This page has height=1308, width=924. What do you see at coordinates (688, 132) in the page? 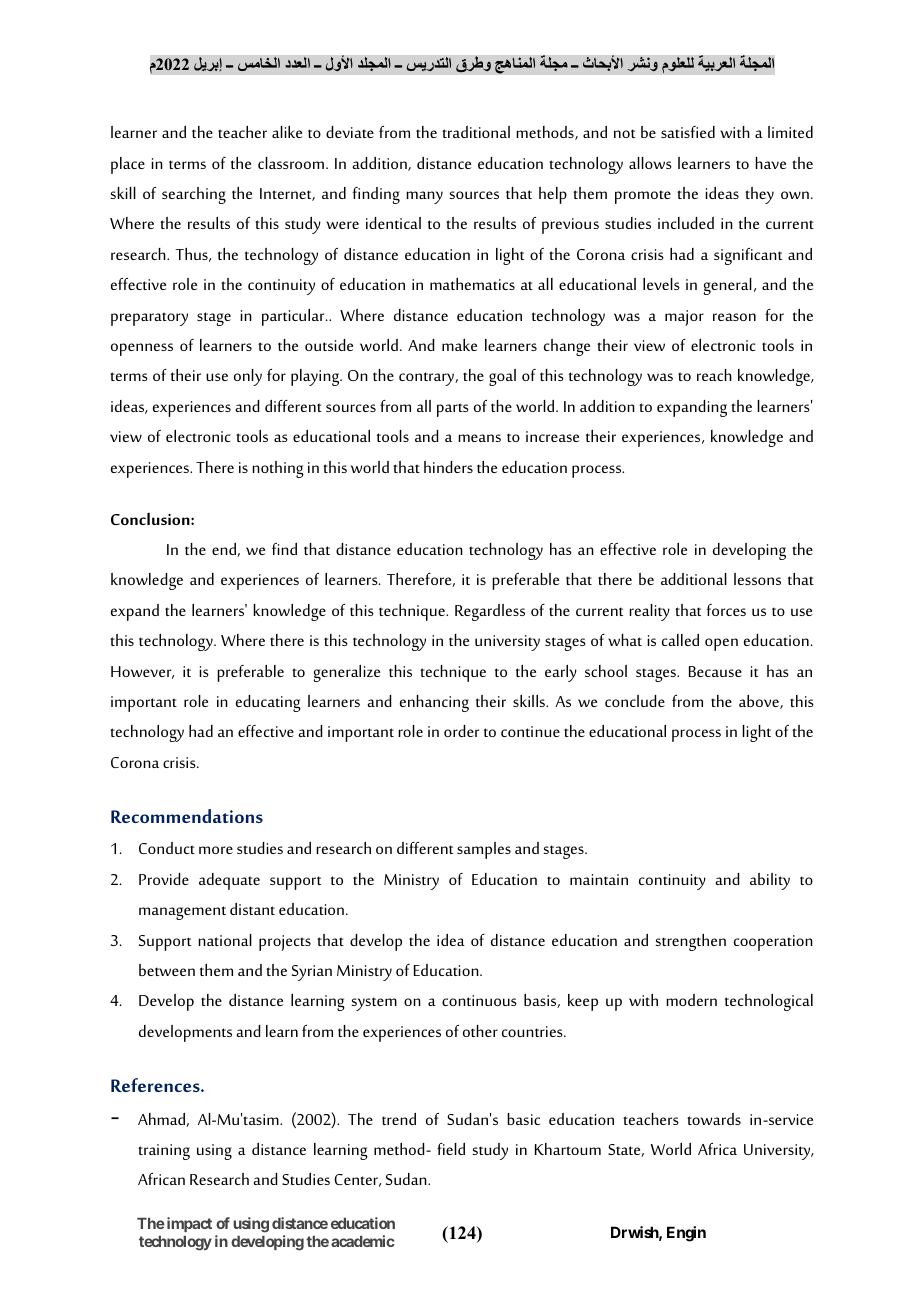
I see `satisfied` at bounding box center [688, 132].
